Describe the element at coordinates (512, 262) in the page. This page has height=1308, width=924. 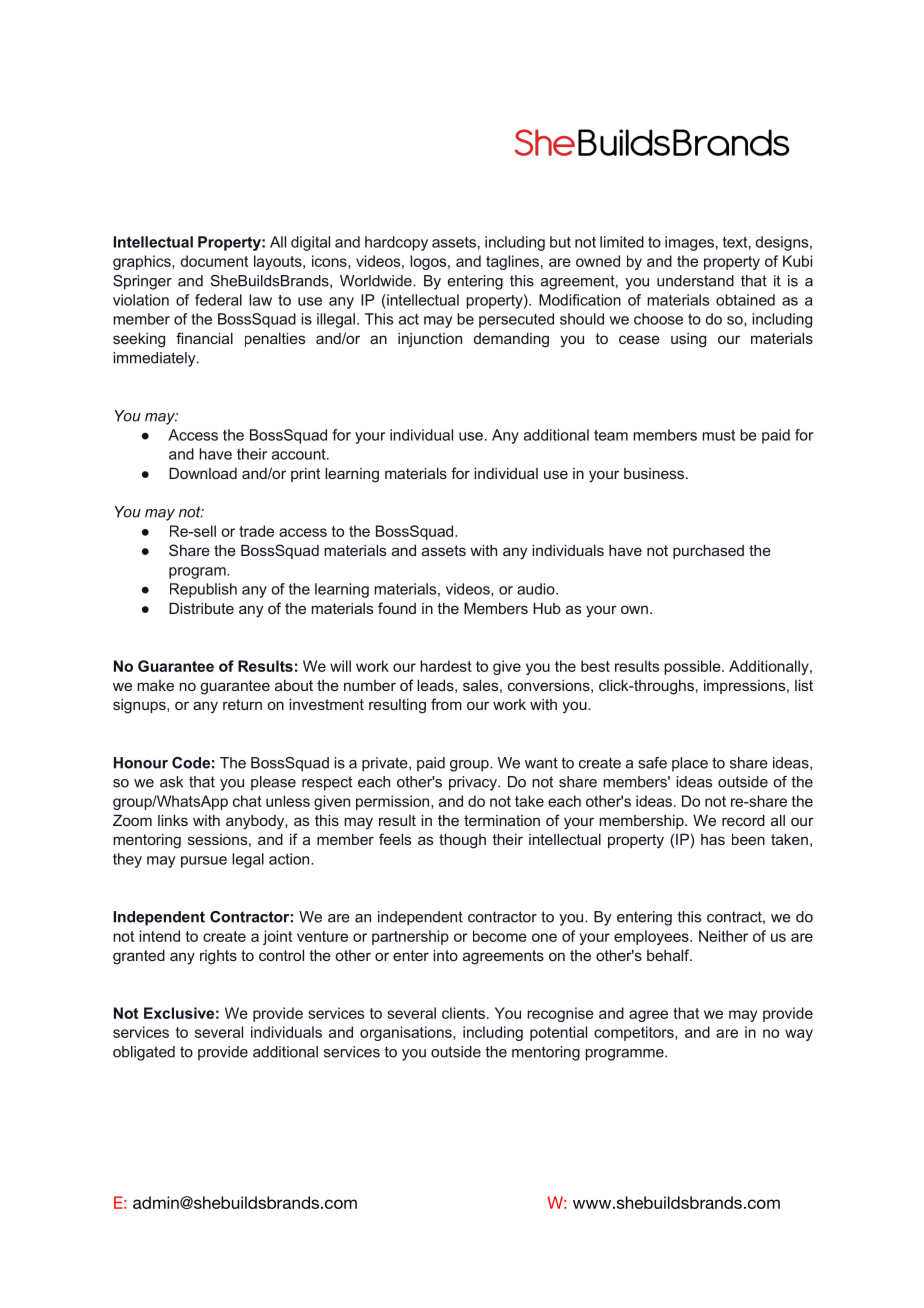
I see `taglines` at that location.
